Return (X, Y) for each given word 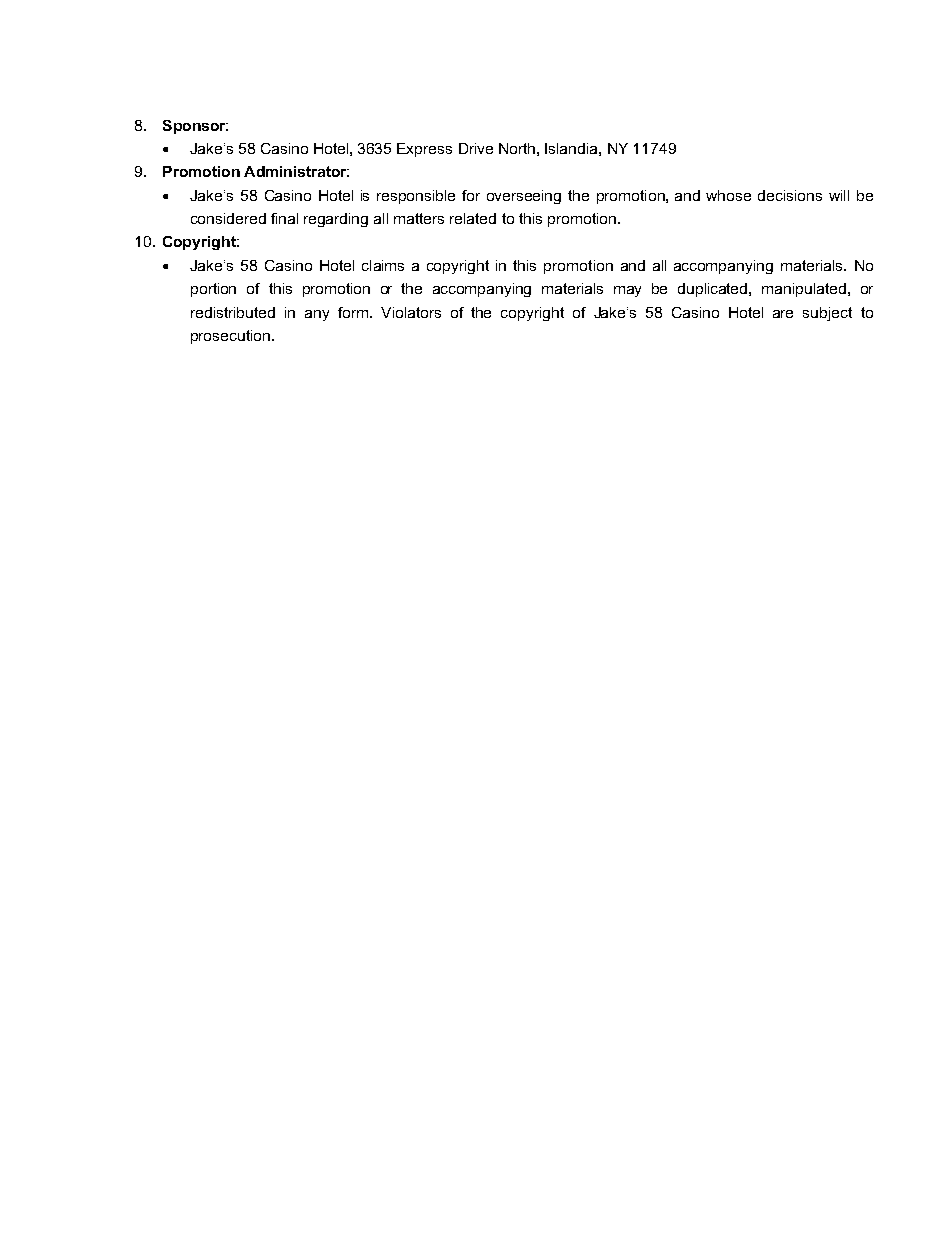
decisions (790, 195)
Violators (411, 312)
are (783, 314)
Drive (476, 148)
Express (424, 150)
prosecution (230, 337)
